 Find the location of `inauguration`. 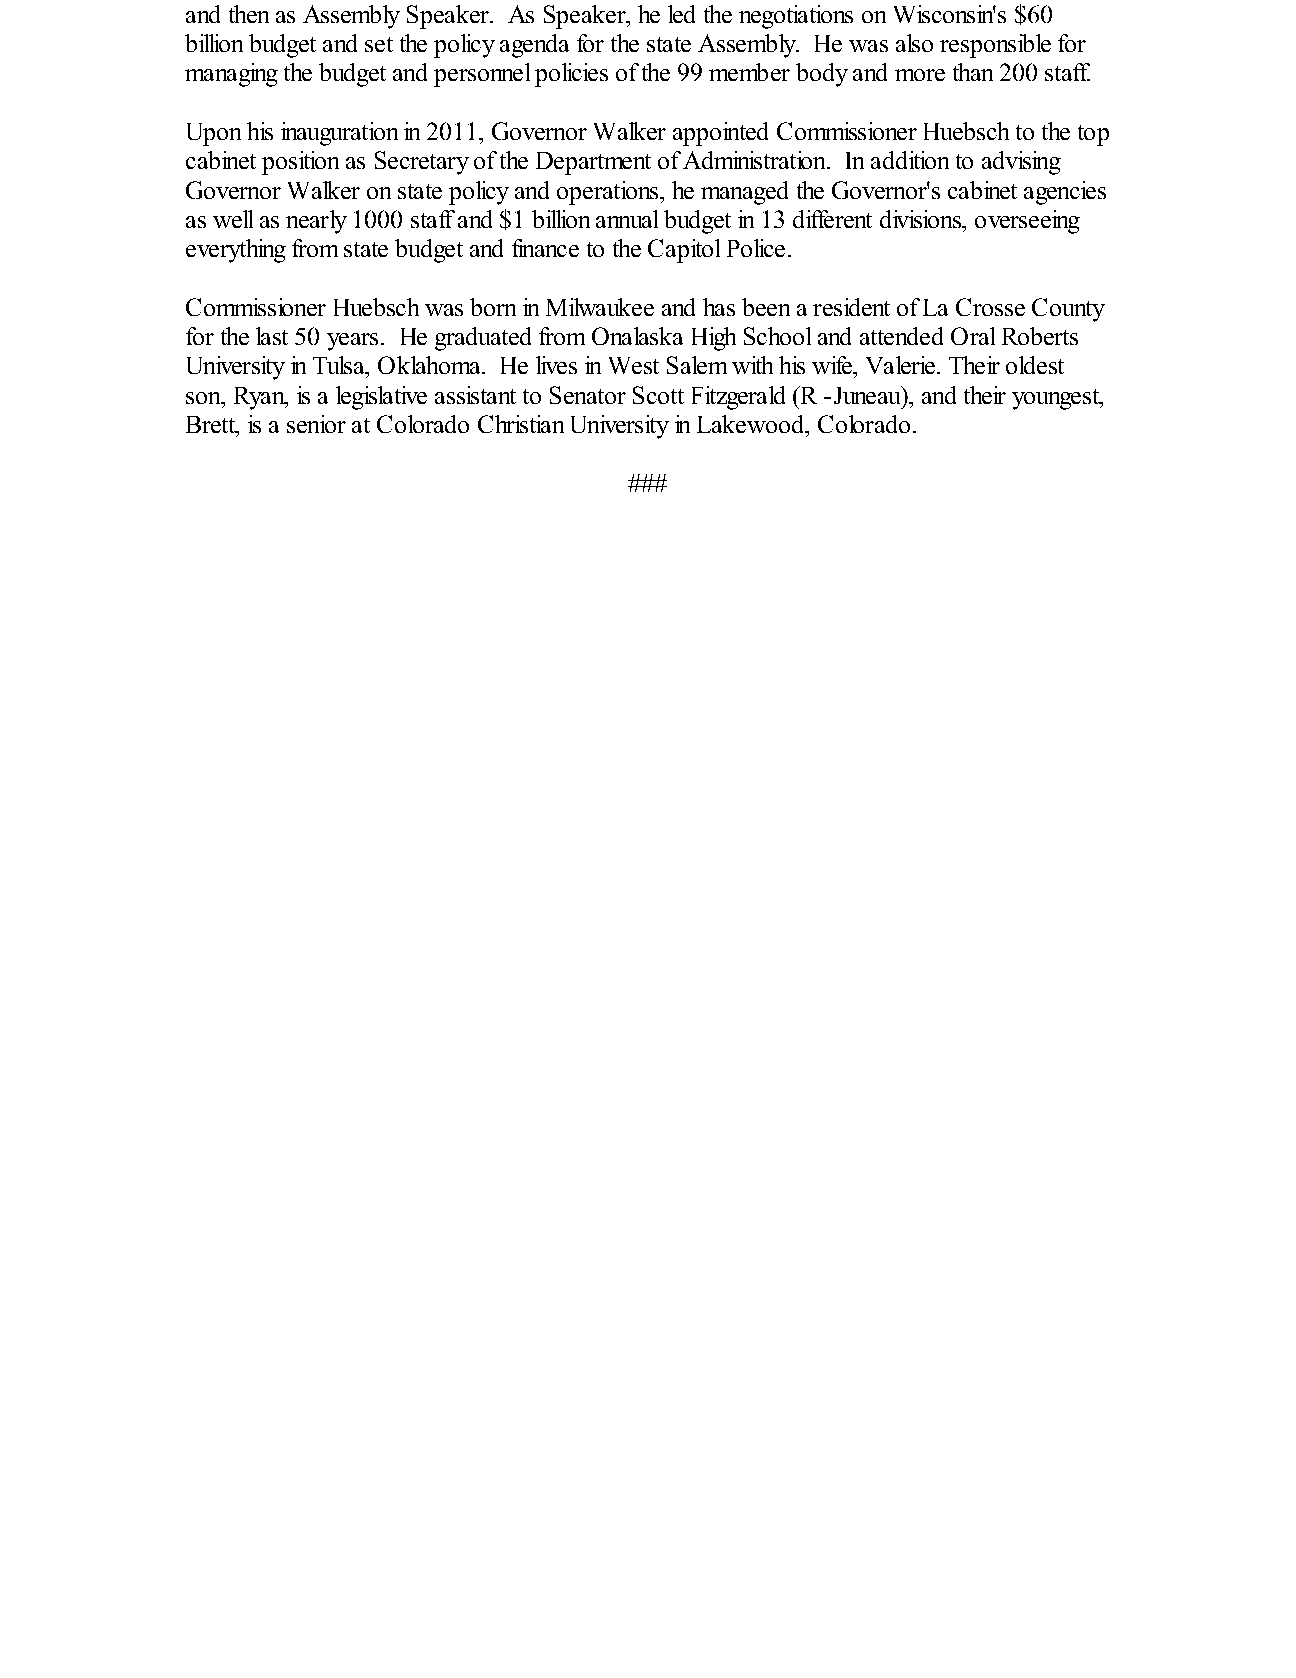

inauguration is located at coordinates (339, 134).
